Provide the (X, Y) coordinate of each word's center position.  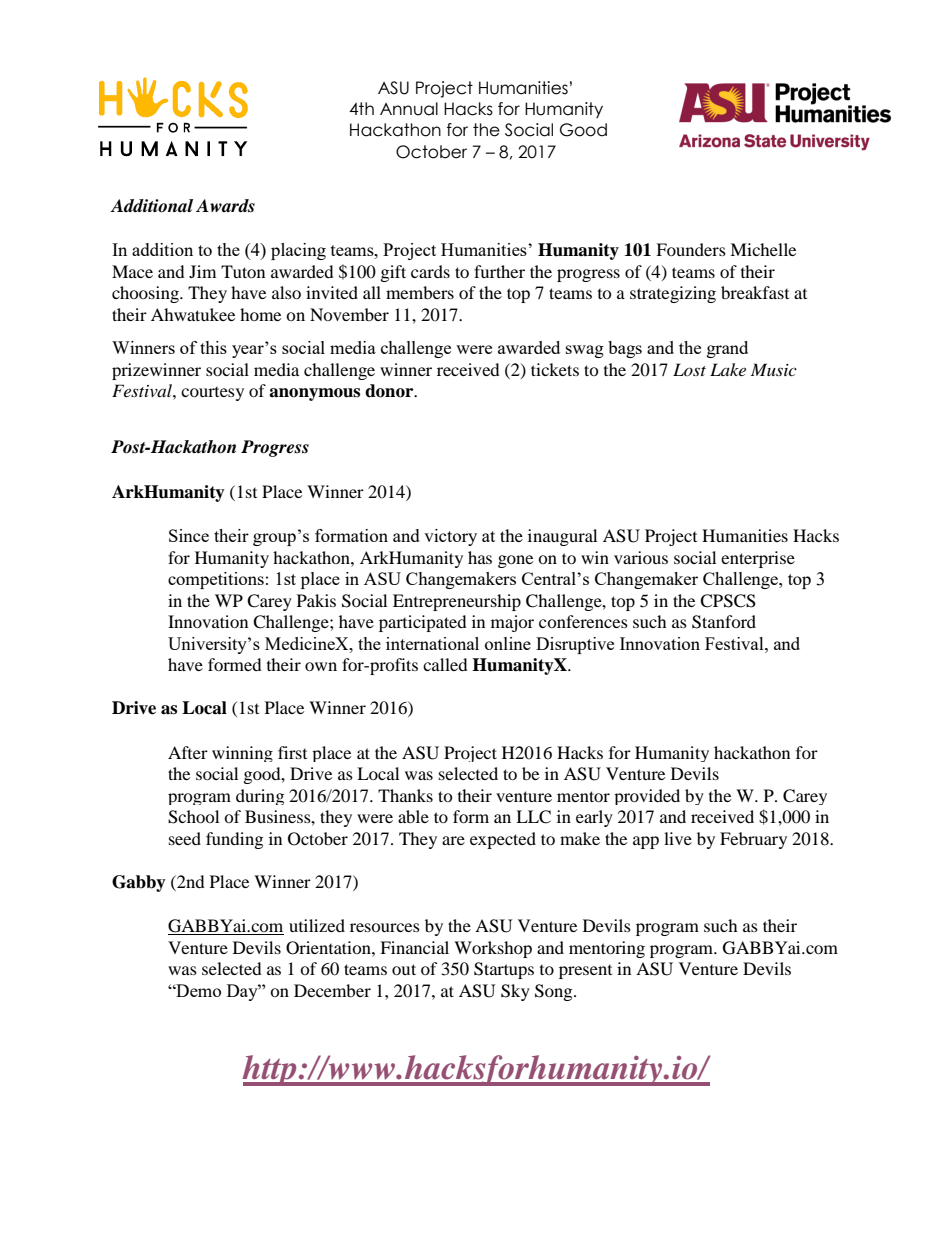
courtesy (212, 394)
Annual (409, 109)
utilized (317, 925)
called (445, 664)
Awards (225, 206)
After (188, 752)
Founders (691, 249)
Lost (689, 369)
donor (390, 391)
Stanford (724, 622)
